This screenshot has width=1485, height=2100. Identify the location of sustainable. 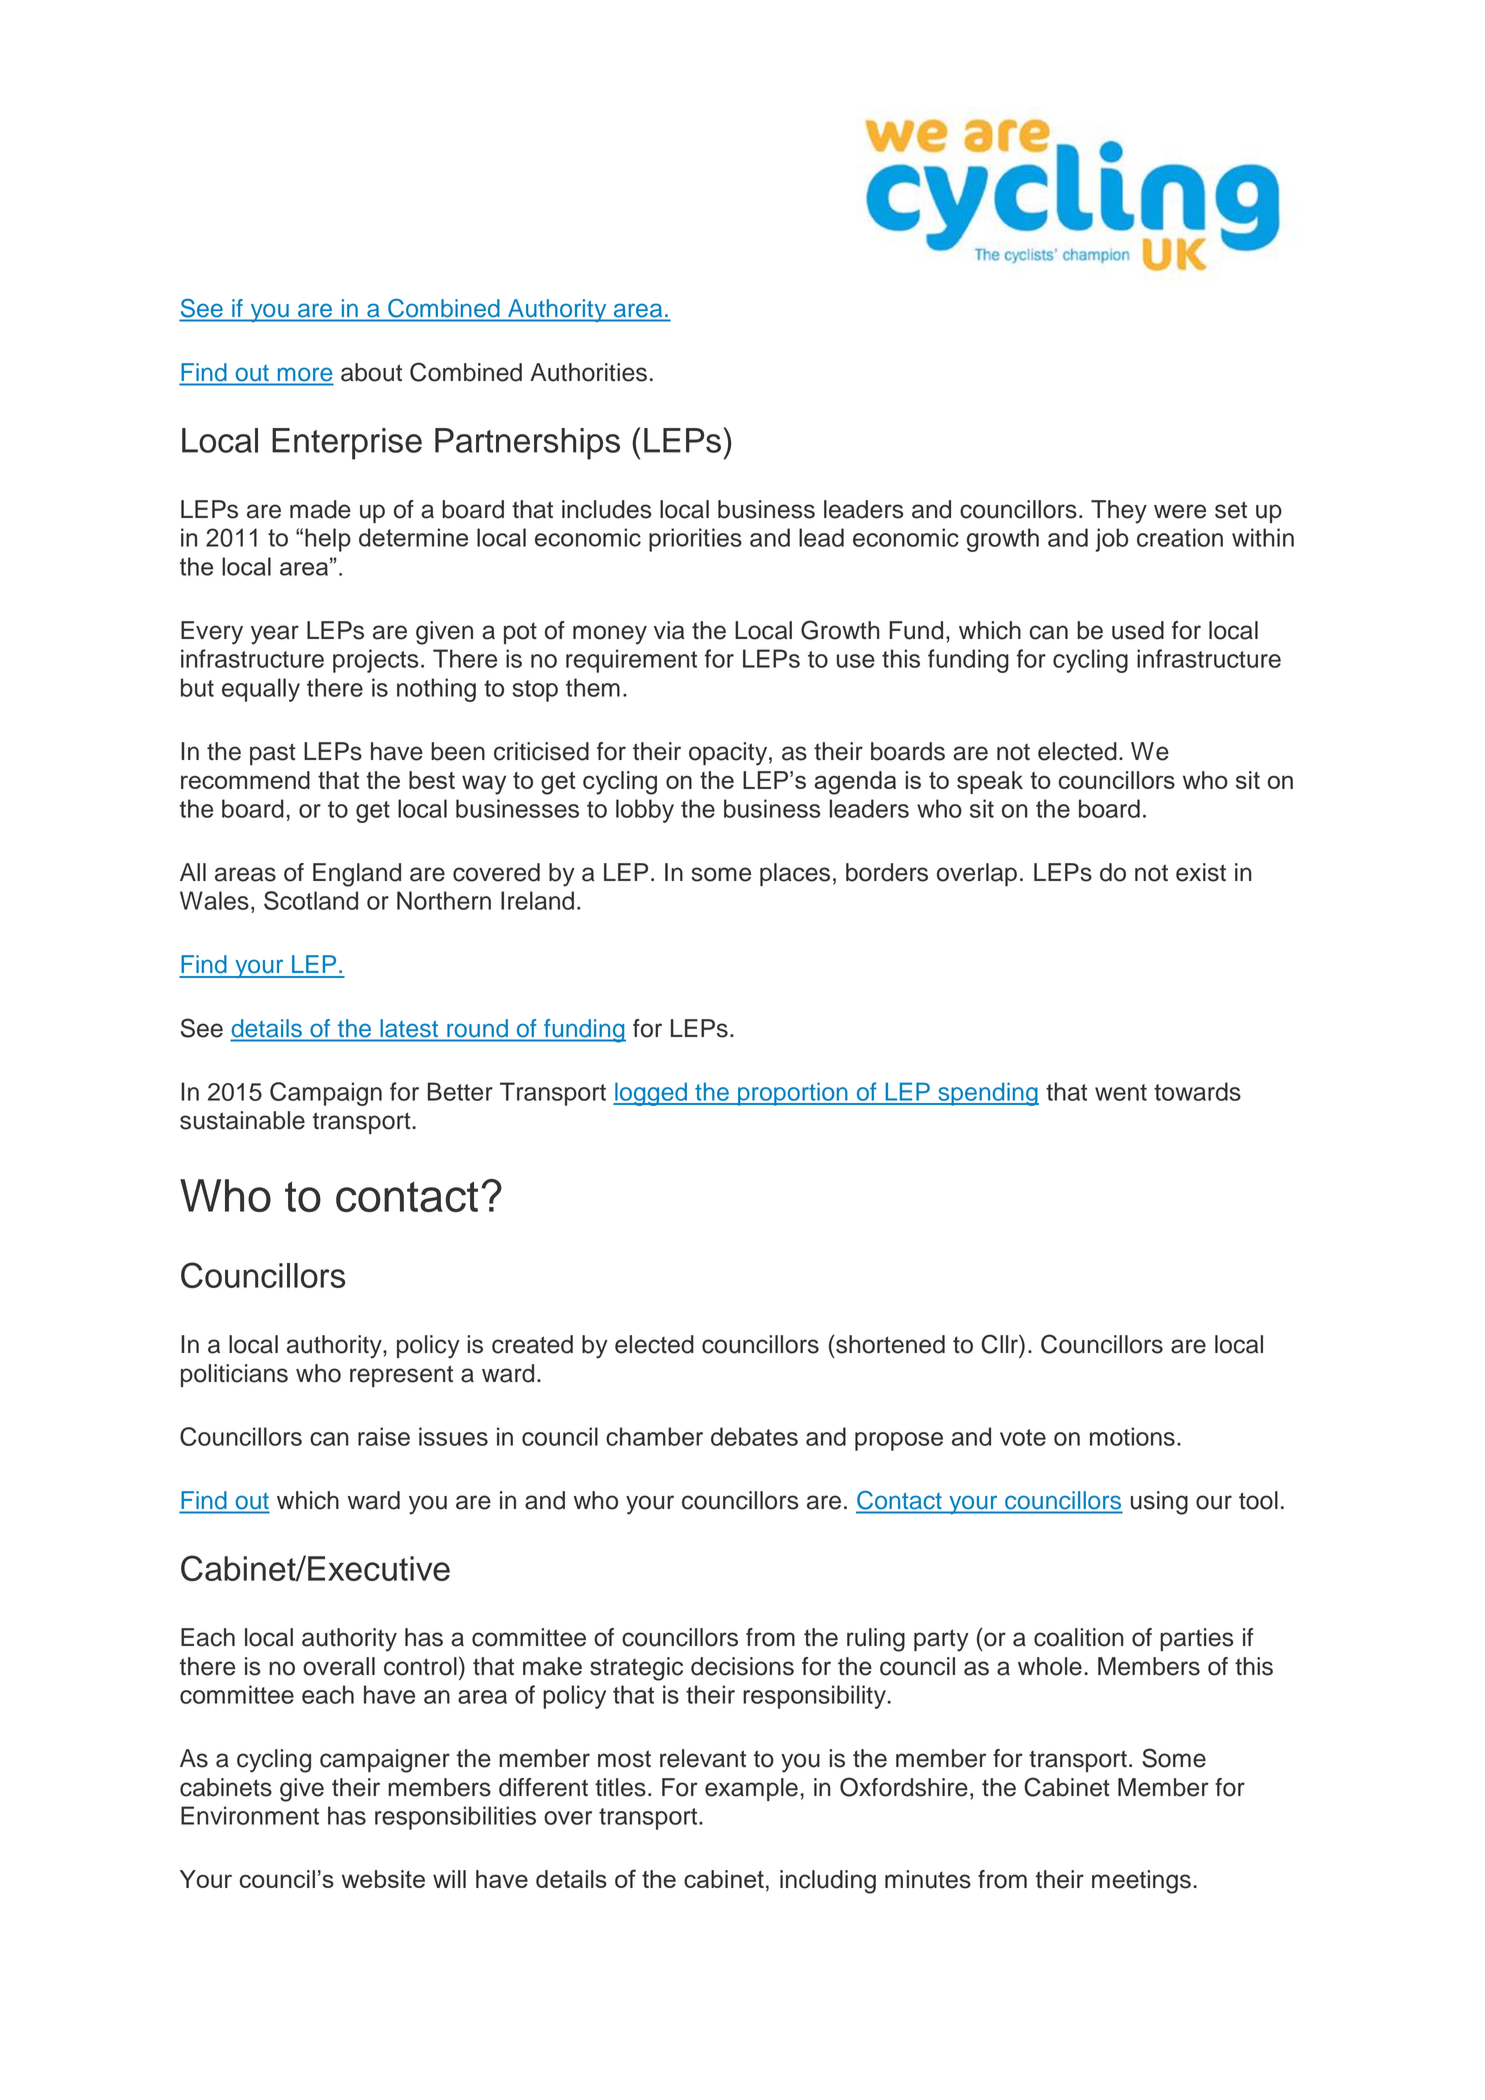
(242, 1120).
